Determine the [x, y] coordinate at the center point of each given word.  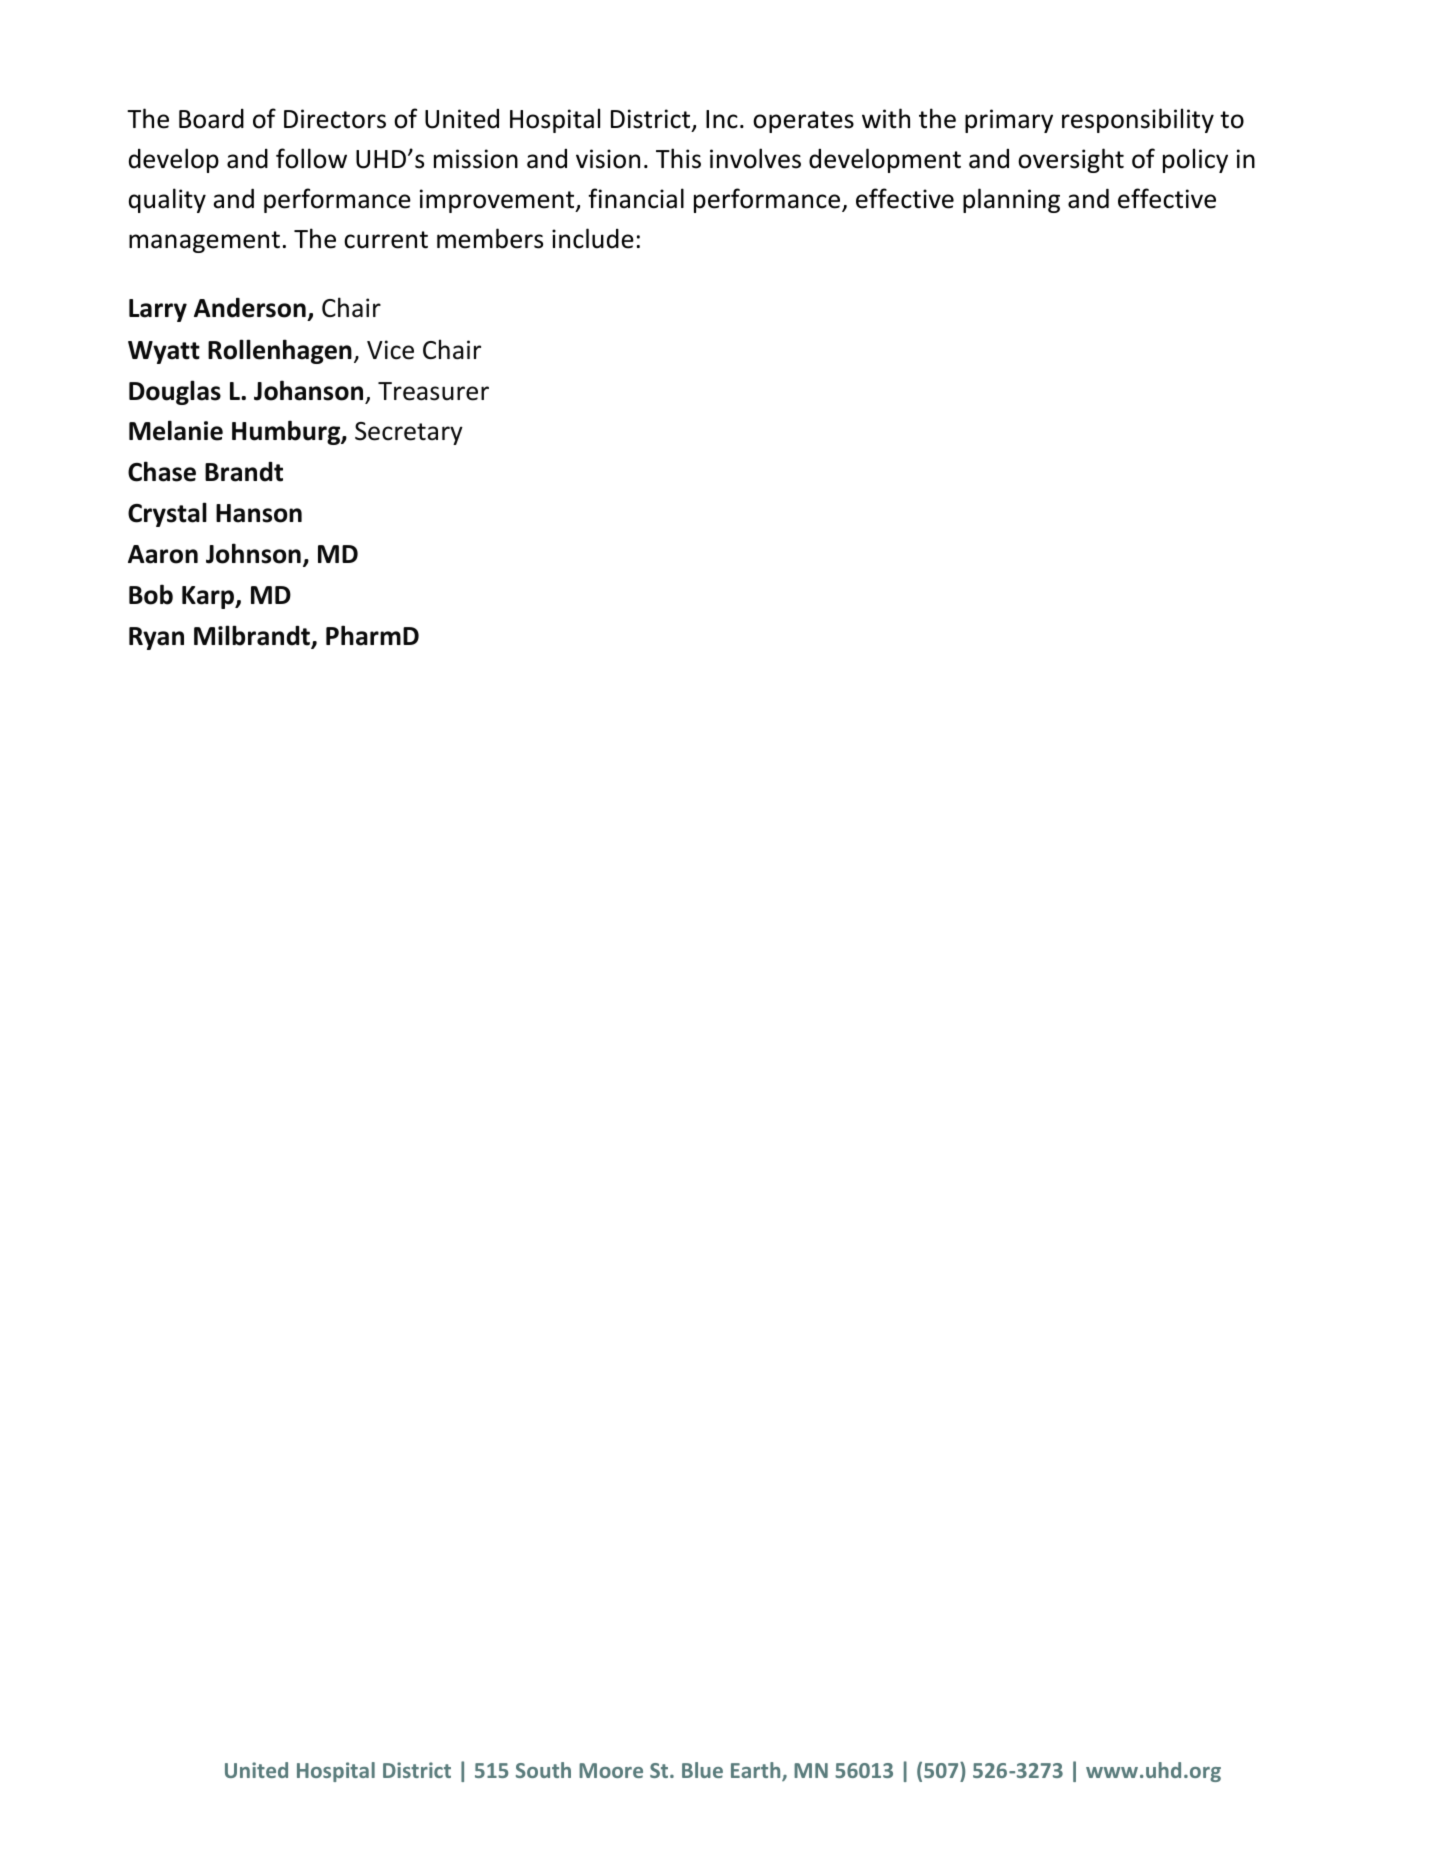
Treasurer [433, 391]
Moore [611, 1770]
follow [311, 158]
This [678, 158]
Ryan [156, 638]
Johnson [253, 553]
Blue [702, 1770]
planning [1011, 200]
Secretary [409, 433]
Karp [209, 597]
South [543, 1770]
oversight [1071, 160]
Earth [757, 1771]
